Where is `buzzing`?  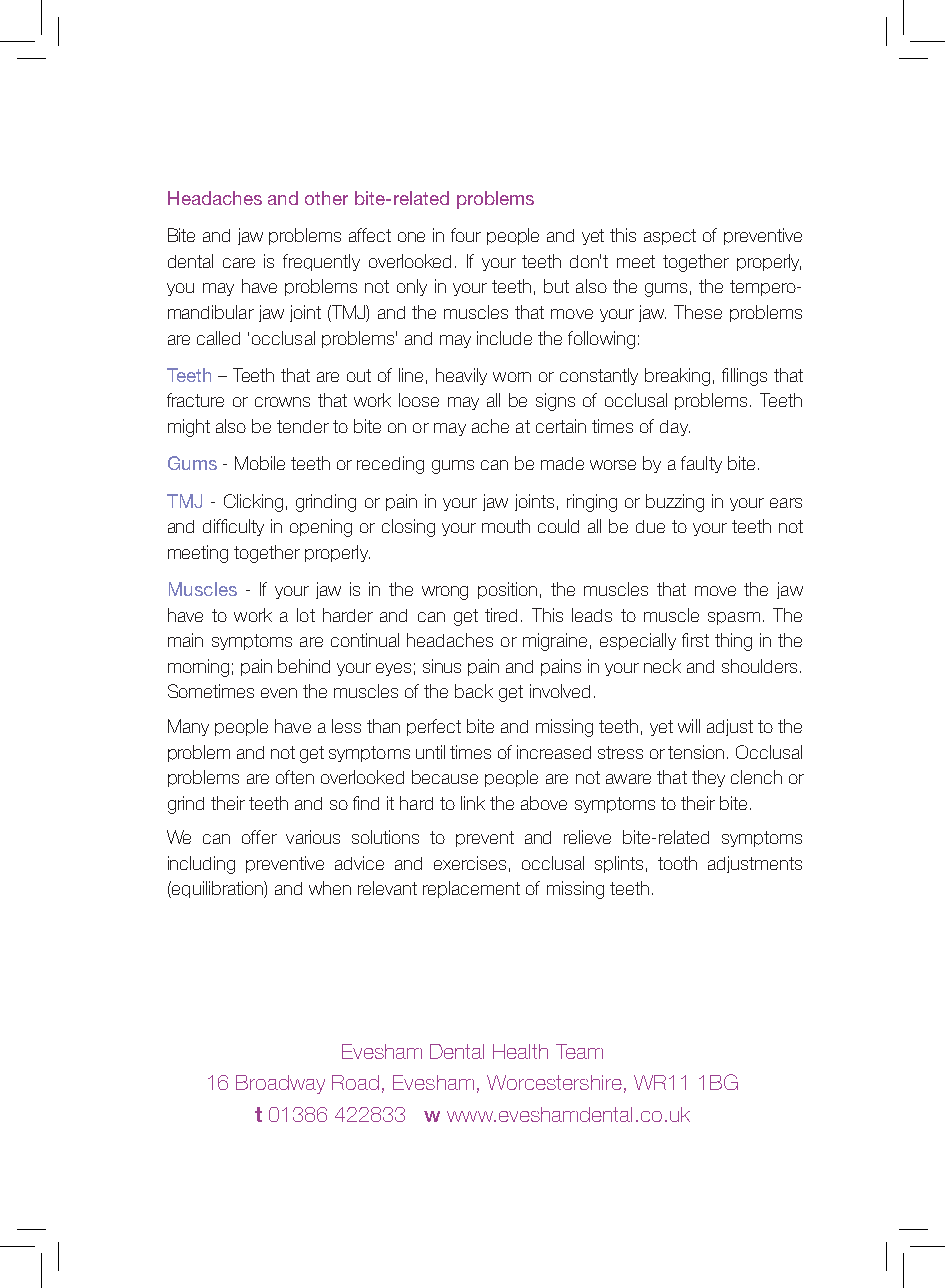
buzzing is located at coordinates (675, 503).
